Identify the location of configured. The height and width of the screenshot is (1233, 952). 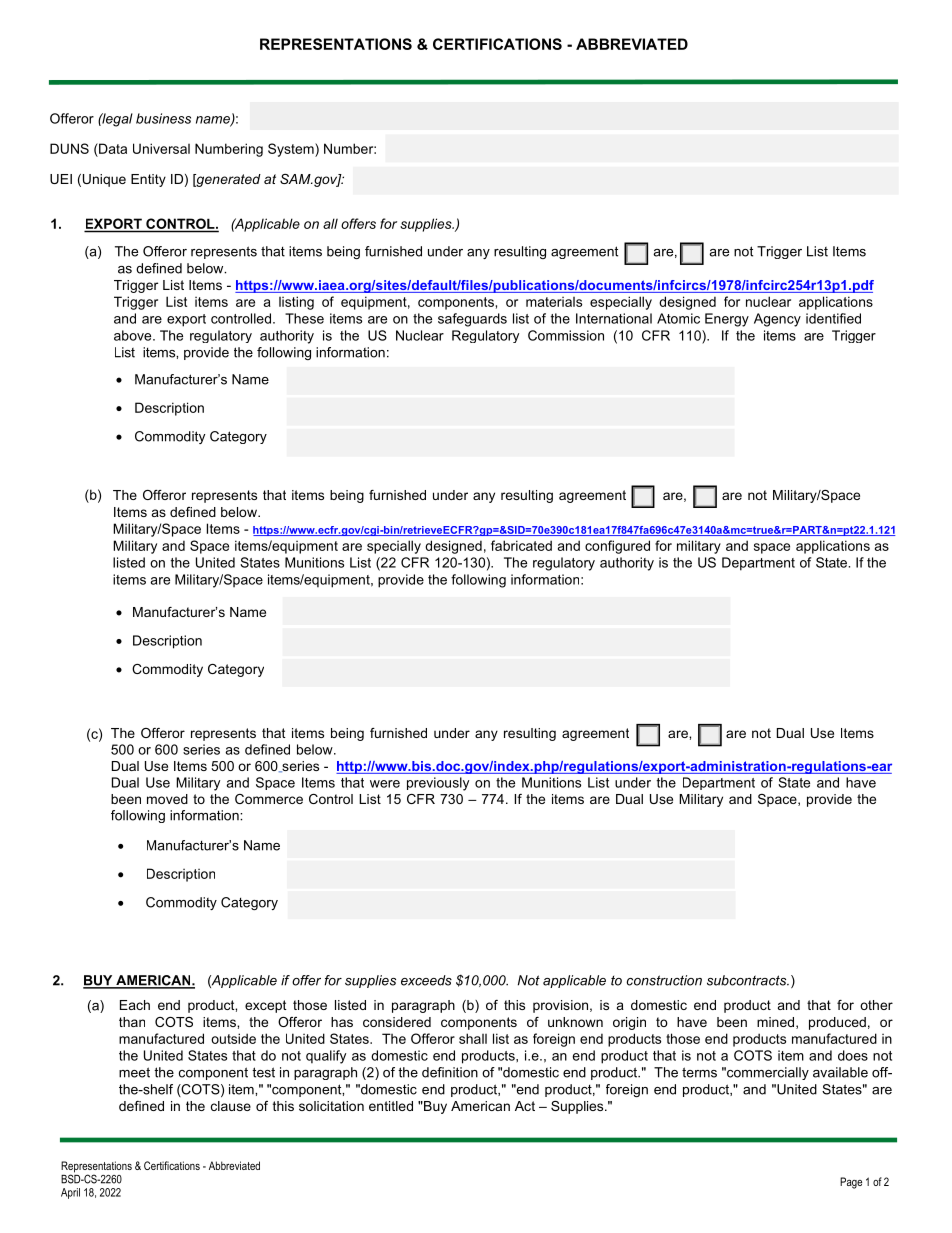
(617, 547).
